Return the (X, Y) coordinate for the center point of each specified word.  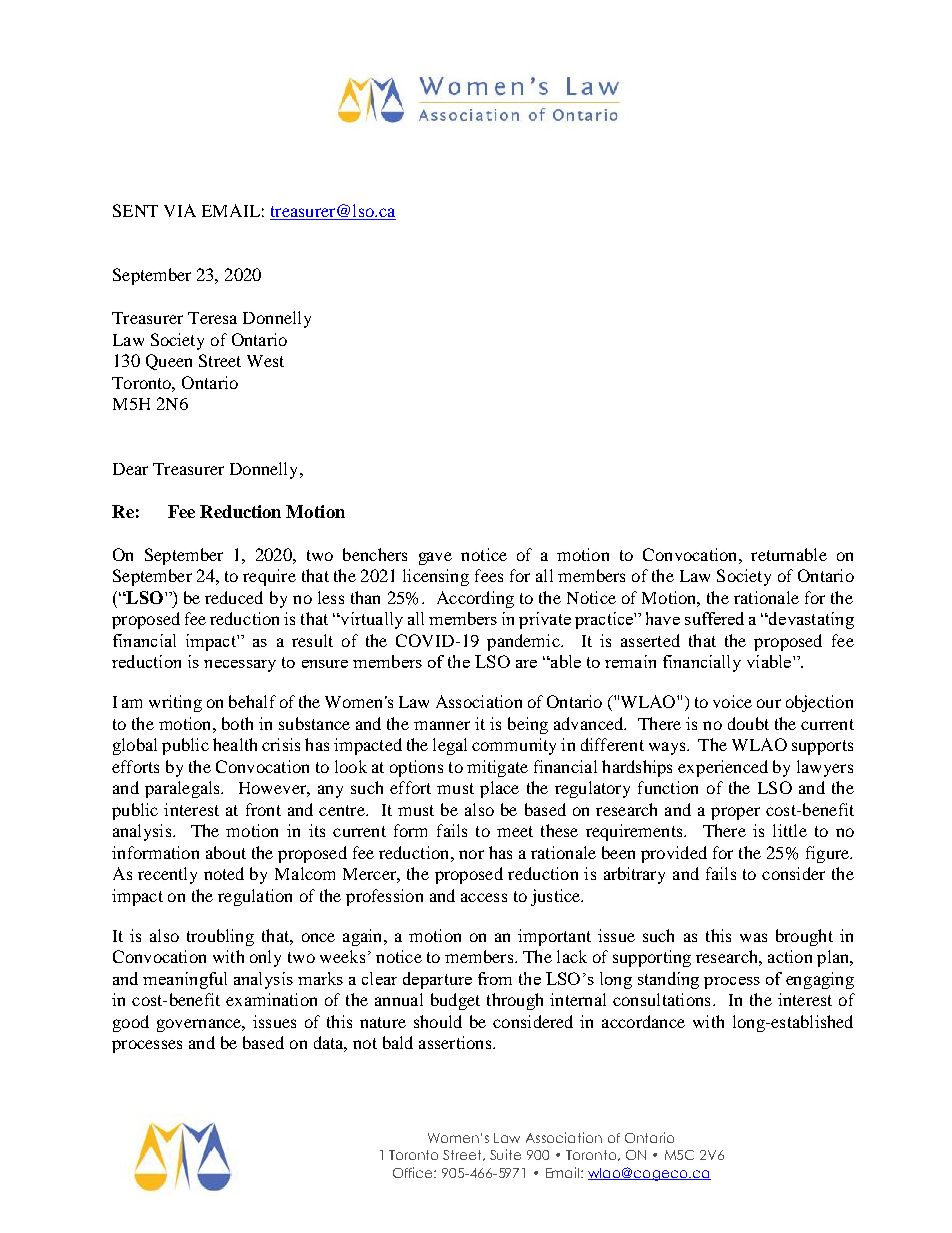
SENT (135, 210)
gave (435, 558)
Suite (505, 1154)
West (265, 361)
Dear (130, 469)
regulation (255, 897)
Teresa (212, 318)
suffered (714, 618)
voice (732, 701)
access (484, 897)
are (526, 664)
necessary (240, 666)
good (131, 1023)
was (753, 937)
